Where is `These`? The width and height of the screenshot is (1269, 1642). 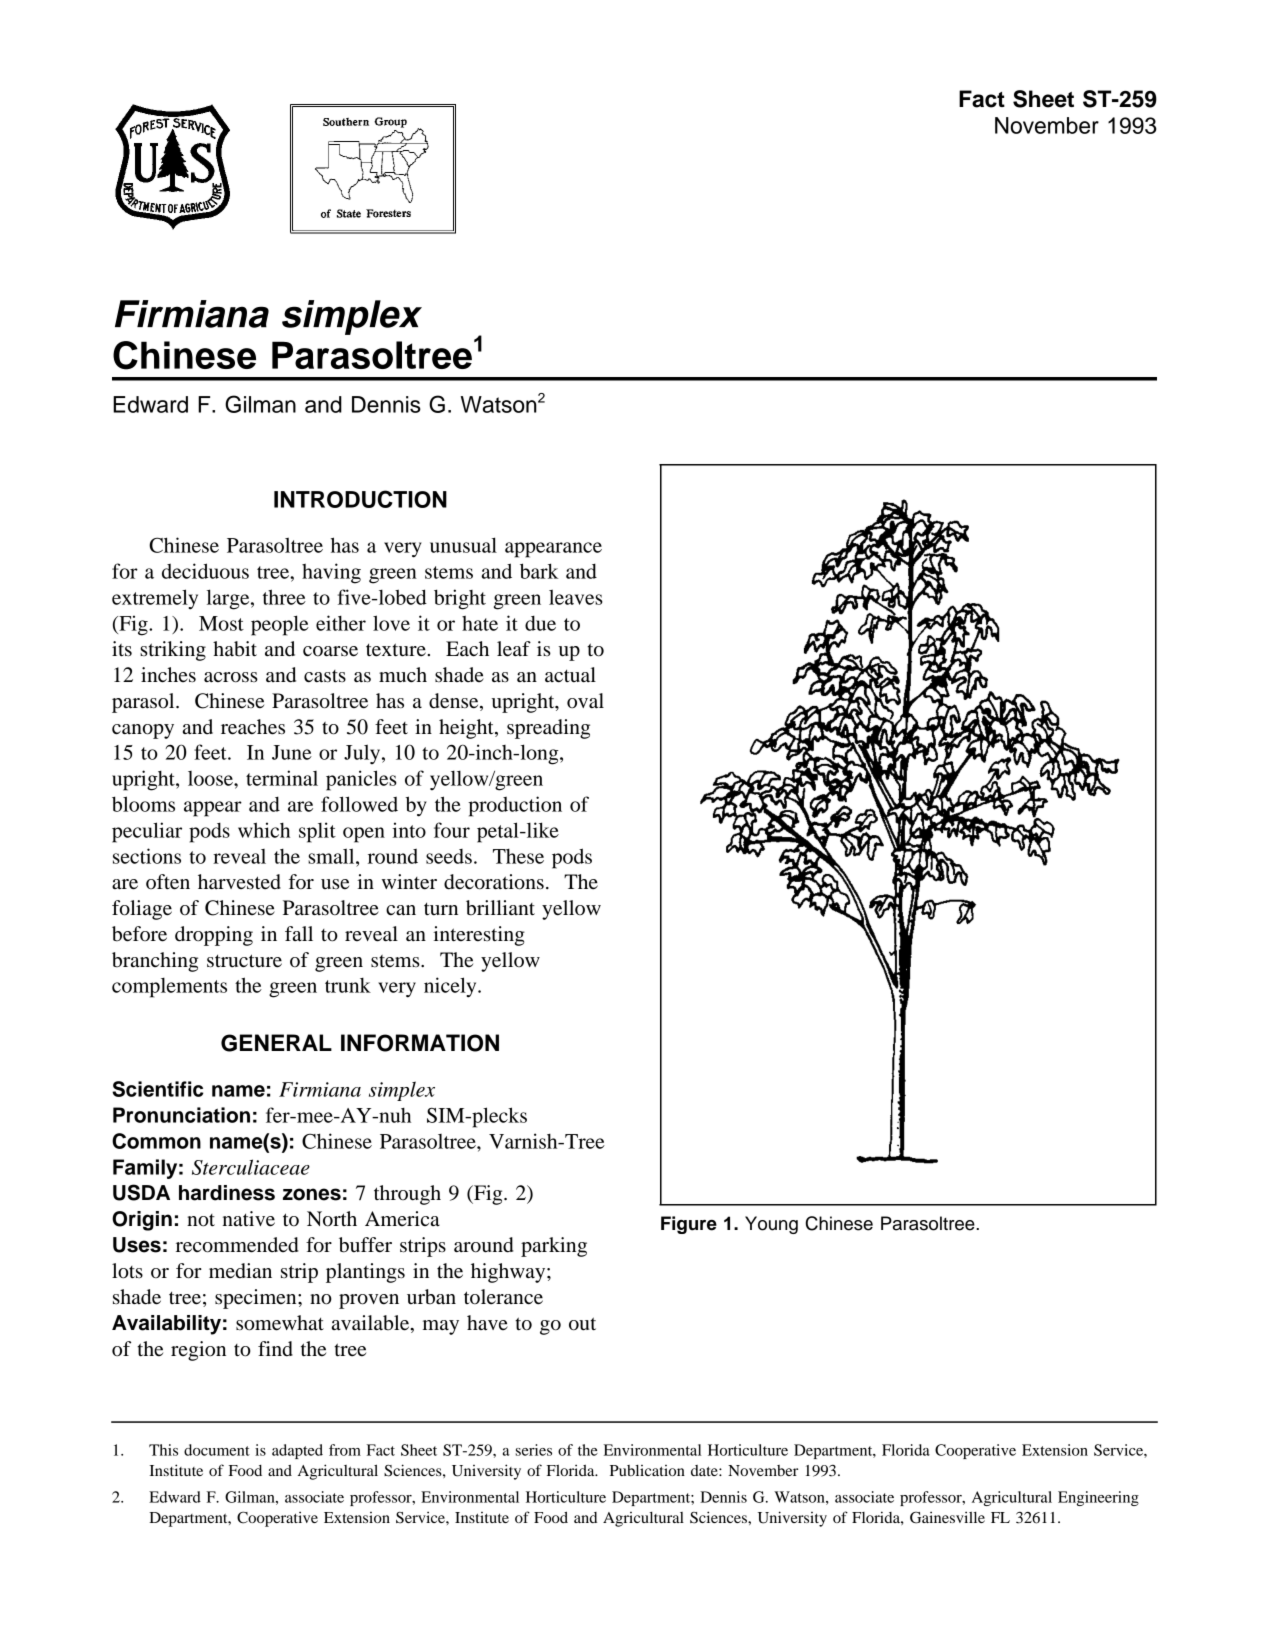
These is located at coordinates (518, 856).
